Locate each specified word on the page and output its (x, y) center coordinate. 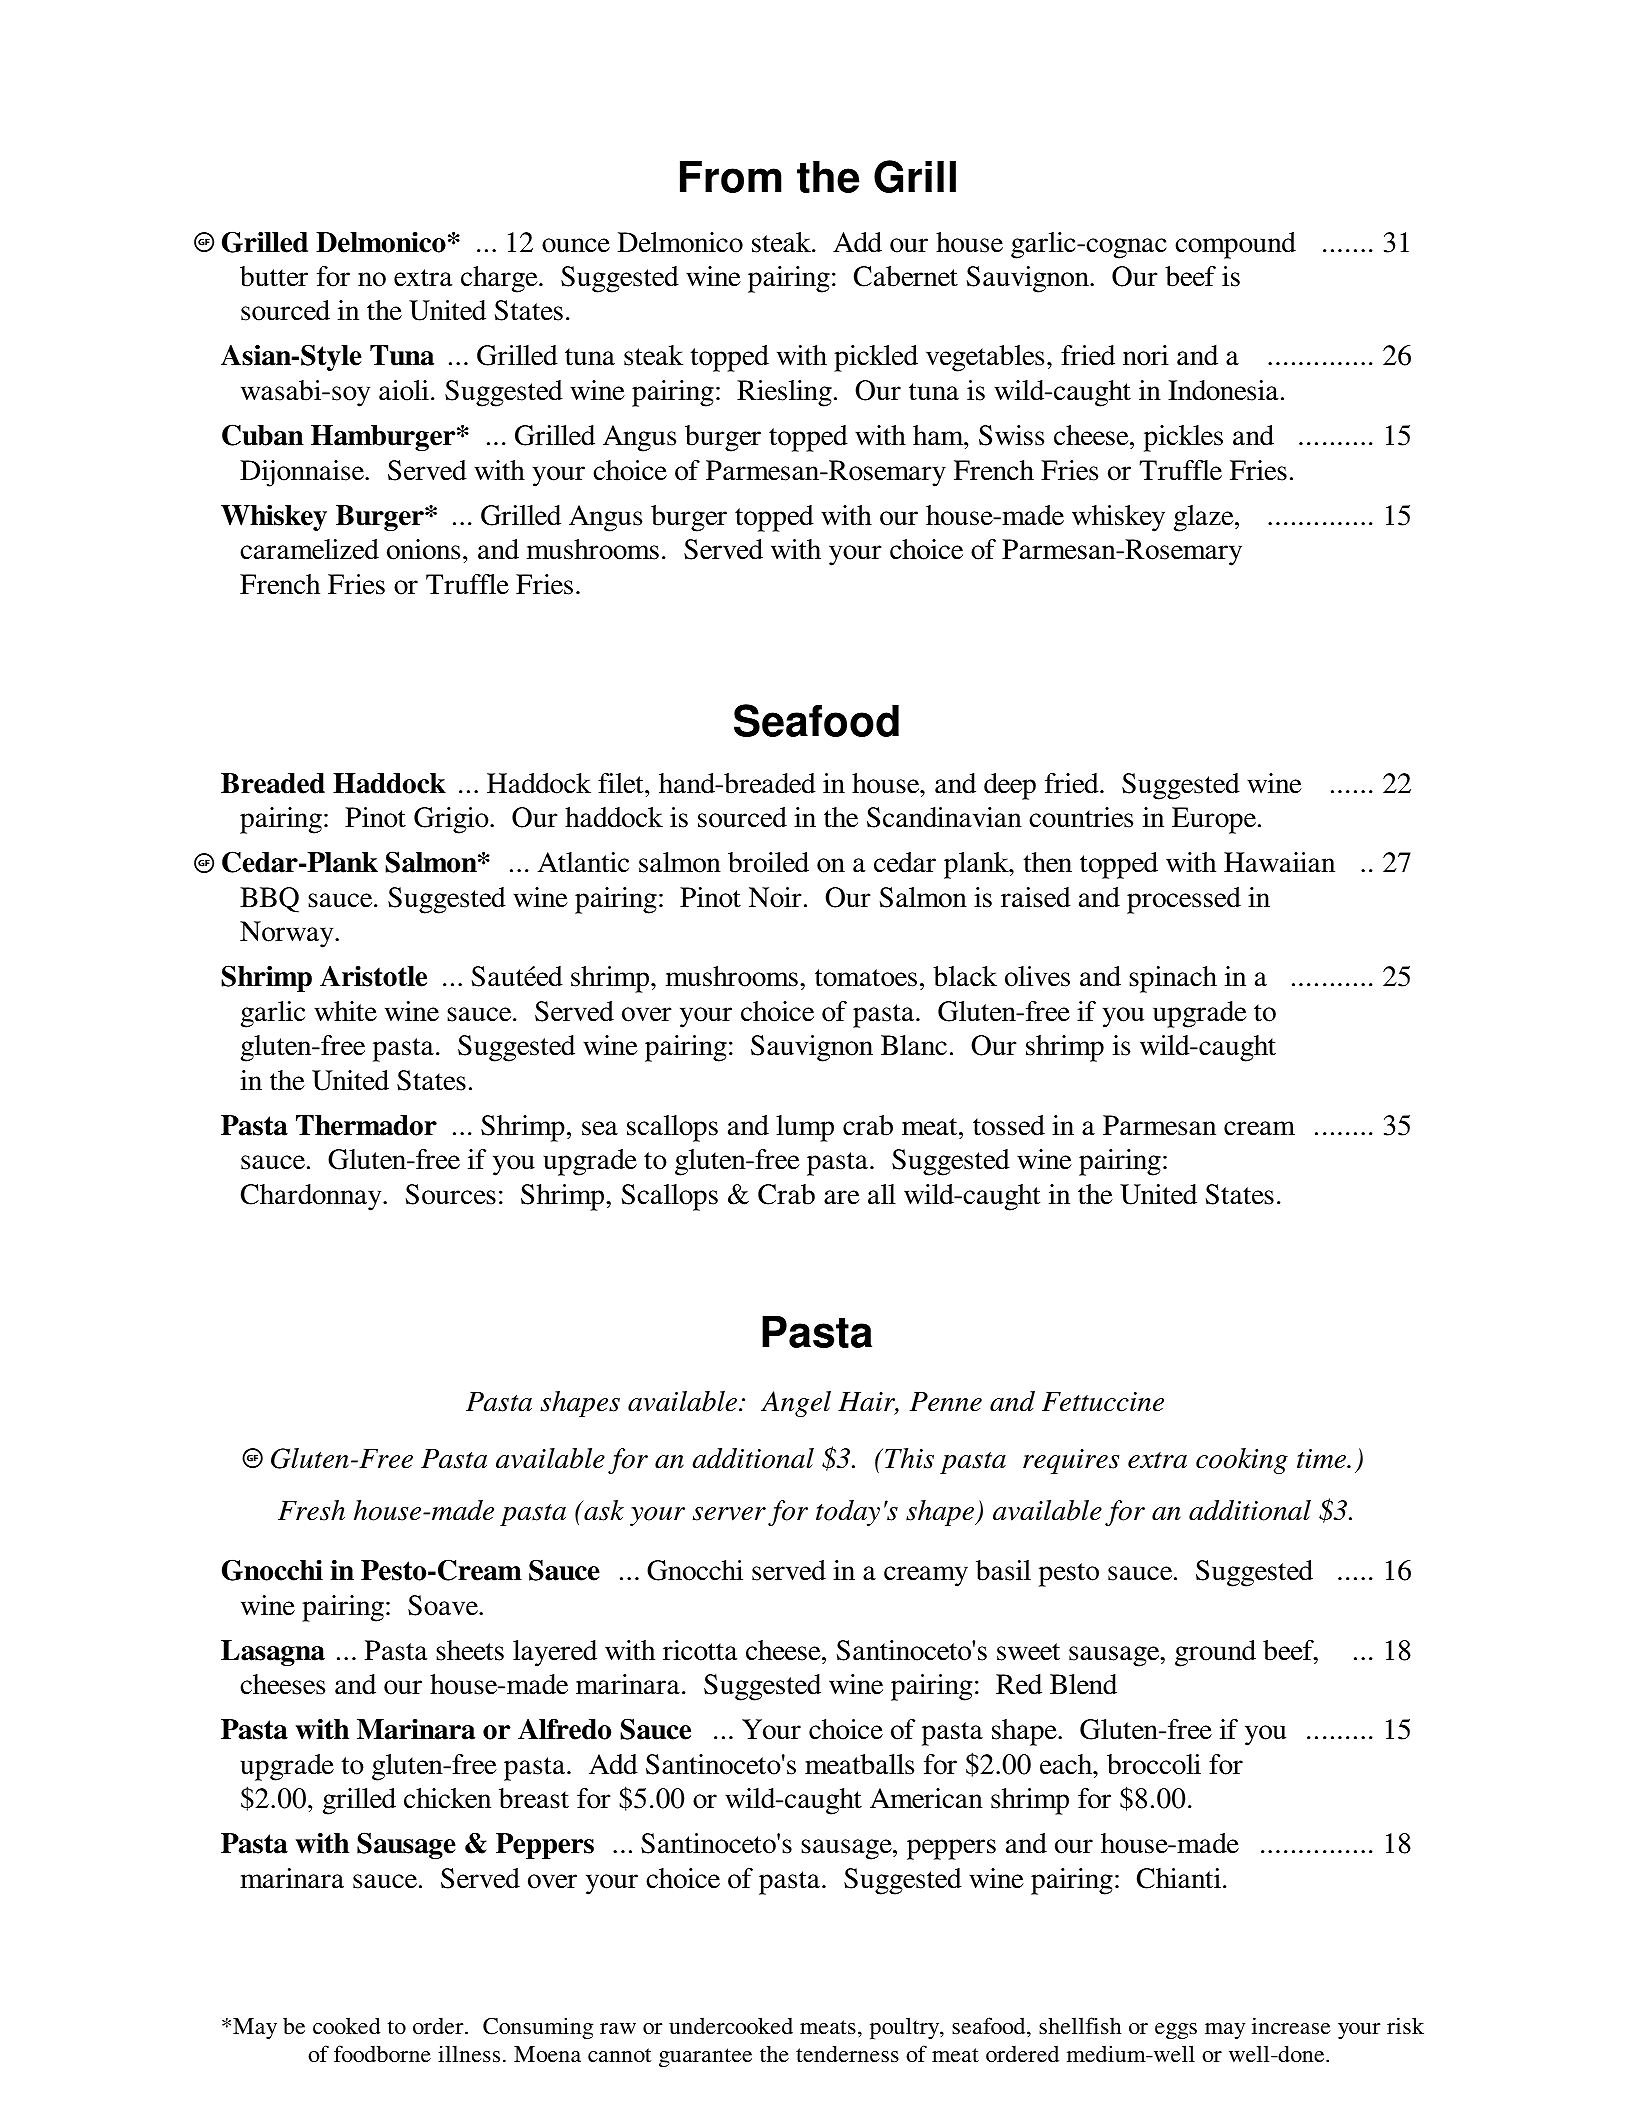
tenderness (847, 2054)
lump (805, 1128)
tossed (1009, 1125)
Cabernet (906, 276)
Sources (451, 1194)
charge (500, 279)
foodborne (382, 2053)
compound (1235, 245)
